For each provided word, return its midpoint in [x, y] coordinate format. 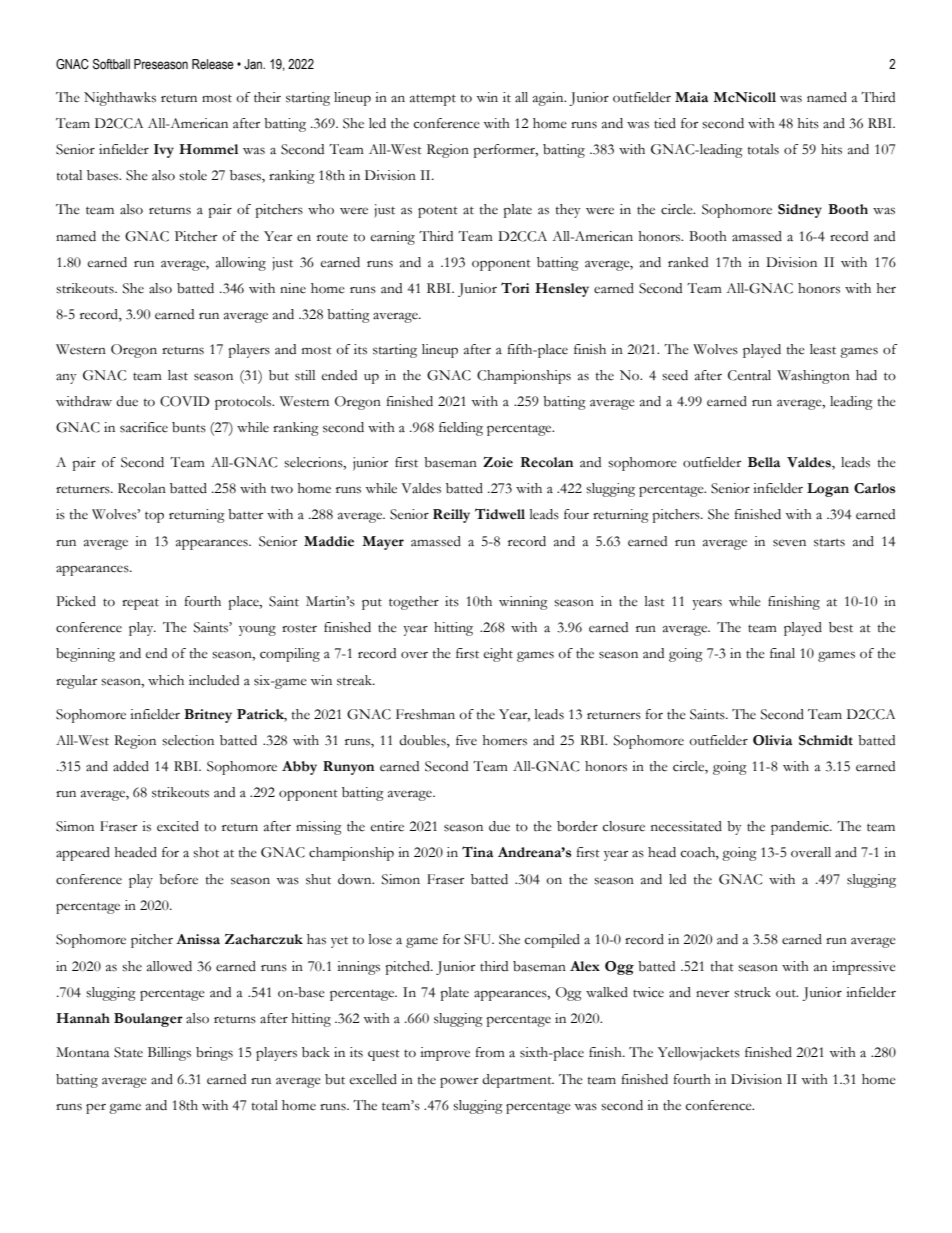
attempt [433, 100]
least [823, 349]
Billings [169, 1054]
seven [789, 543]
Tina [477, 852]
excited [178, 826]
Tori [515, 288]
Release [213, 64]
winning [523, 603]
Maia [691, 97]
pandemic [801, 828]
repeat [140, 604]
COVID [184, 401]
